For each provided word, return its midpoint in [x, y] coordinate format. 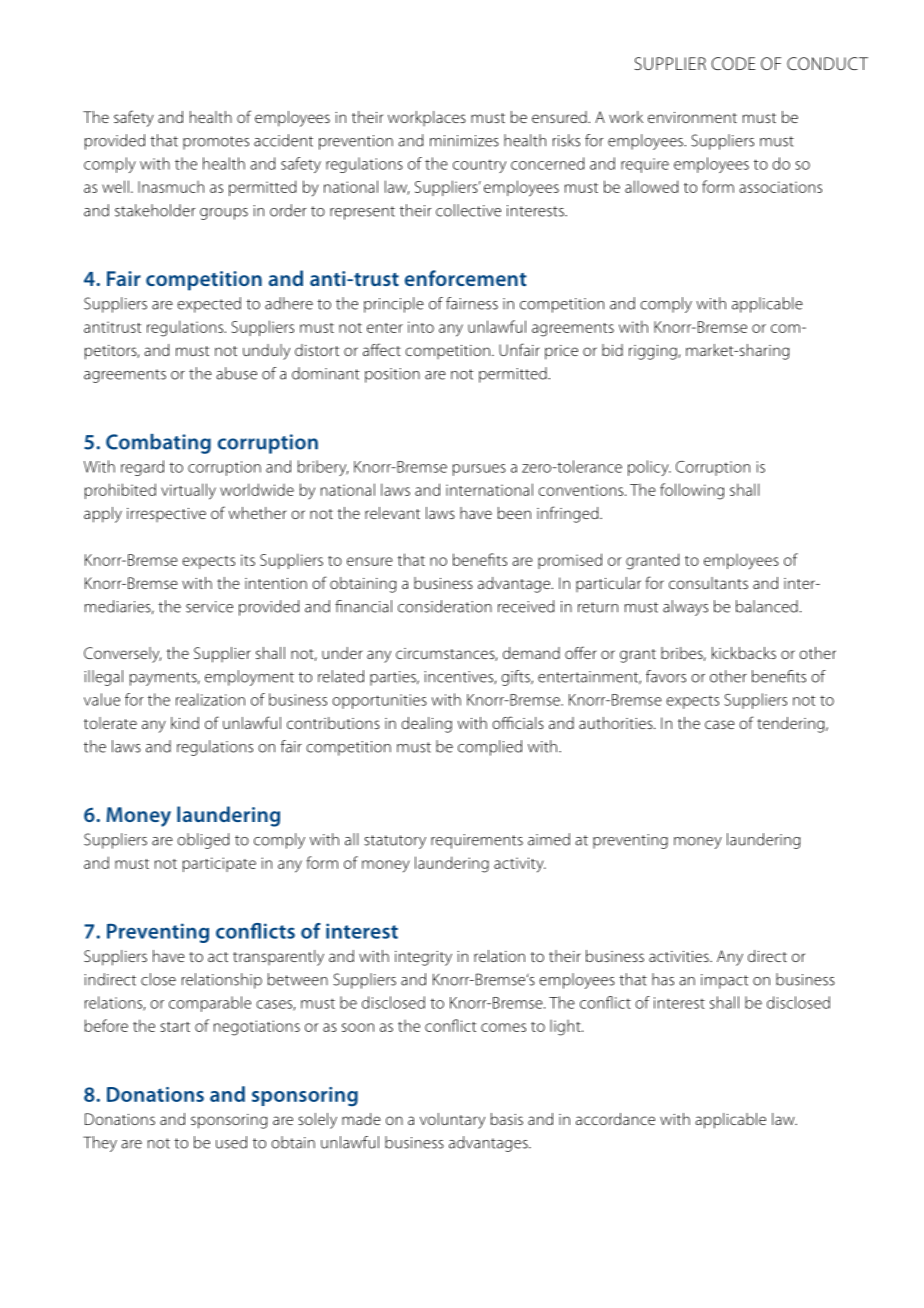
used [231, 1142]
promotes [216, 143]
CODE [733, 63]
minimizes [464, 141]
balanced [767, 606]
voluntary [452, 1121]
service [209, 607]
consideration [445, 606]
